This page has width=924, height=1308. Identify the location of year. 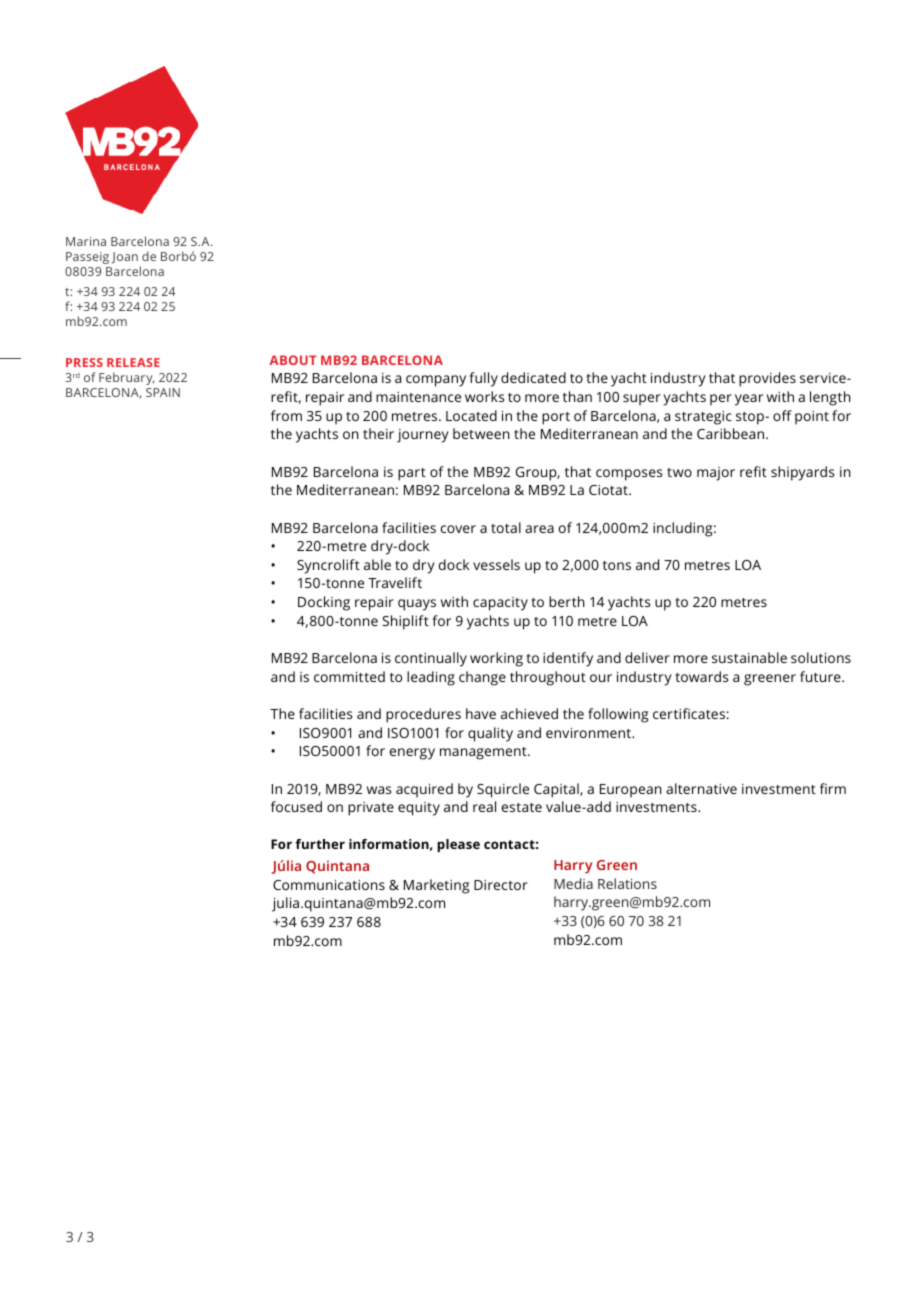
(749, 400).
